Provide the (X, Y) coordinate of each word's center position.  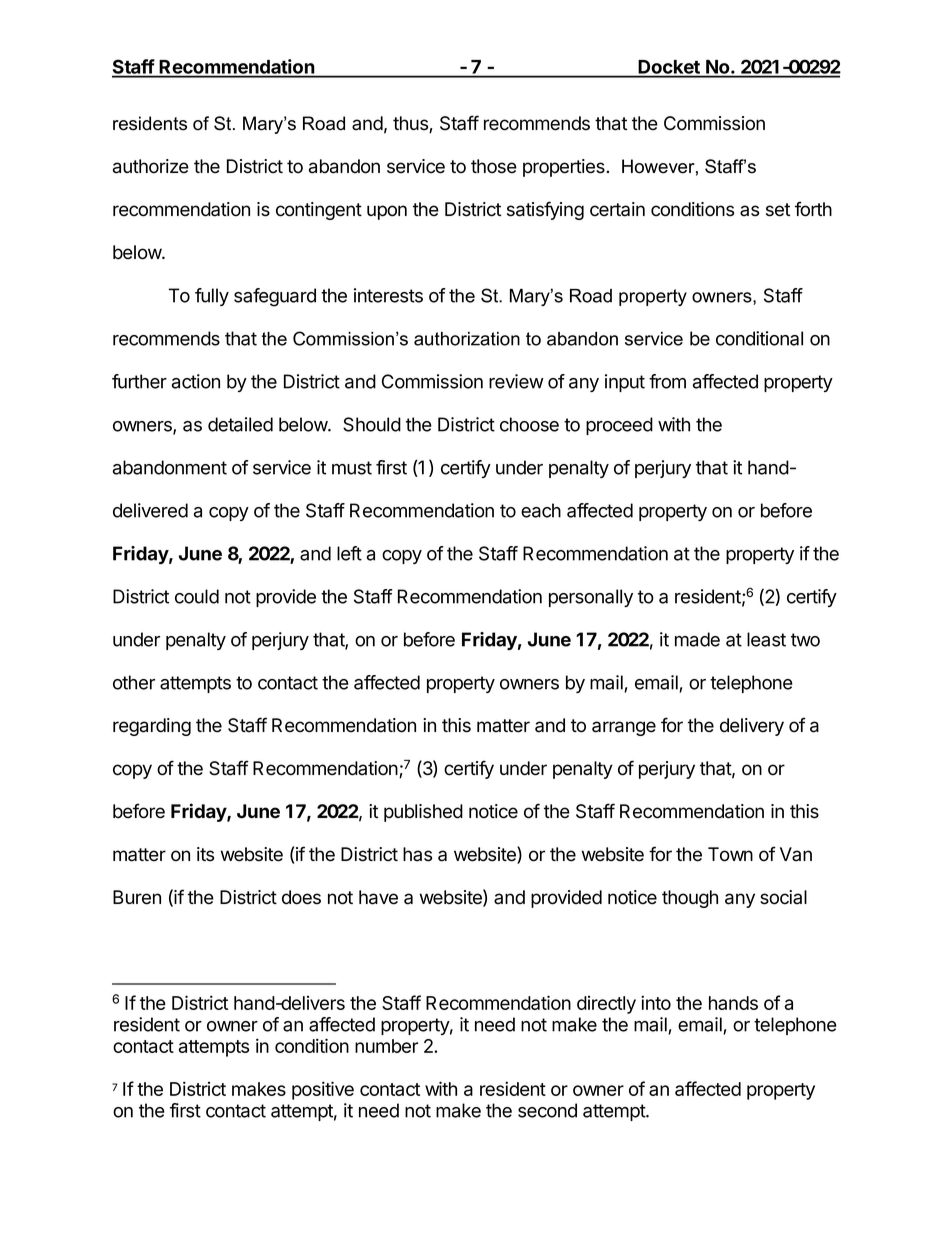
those (494, 166)
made (697, 639)
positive (323, 1090)
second (547, 1110)
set (778, 210)
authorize (151, 166)
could (197, 596)
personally (591, 598)
